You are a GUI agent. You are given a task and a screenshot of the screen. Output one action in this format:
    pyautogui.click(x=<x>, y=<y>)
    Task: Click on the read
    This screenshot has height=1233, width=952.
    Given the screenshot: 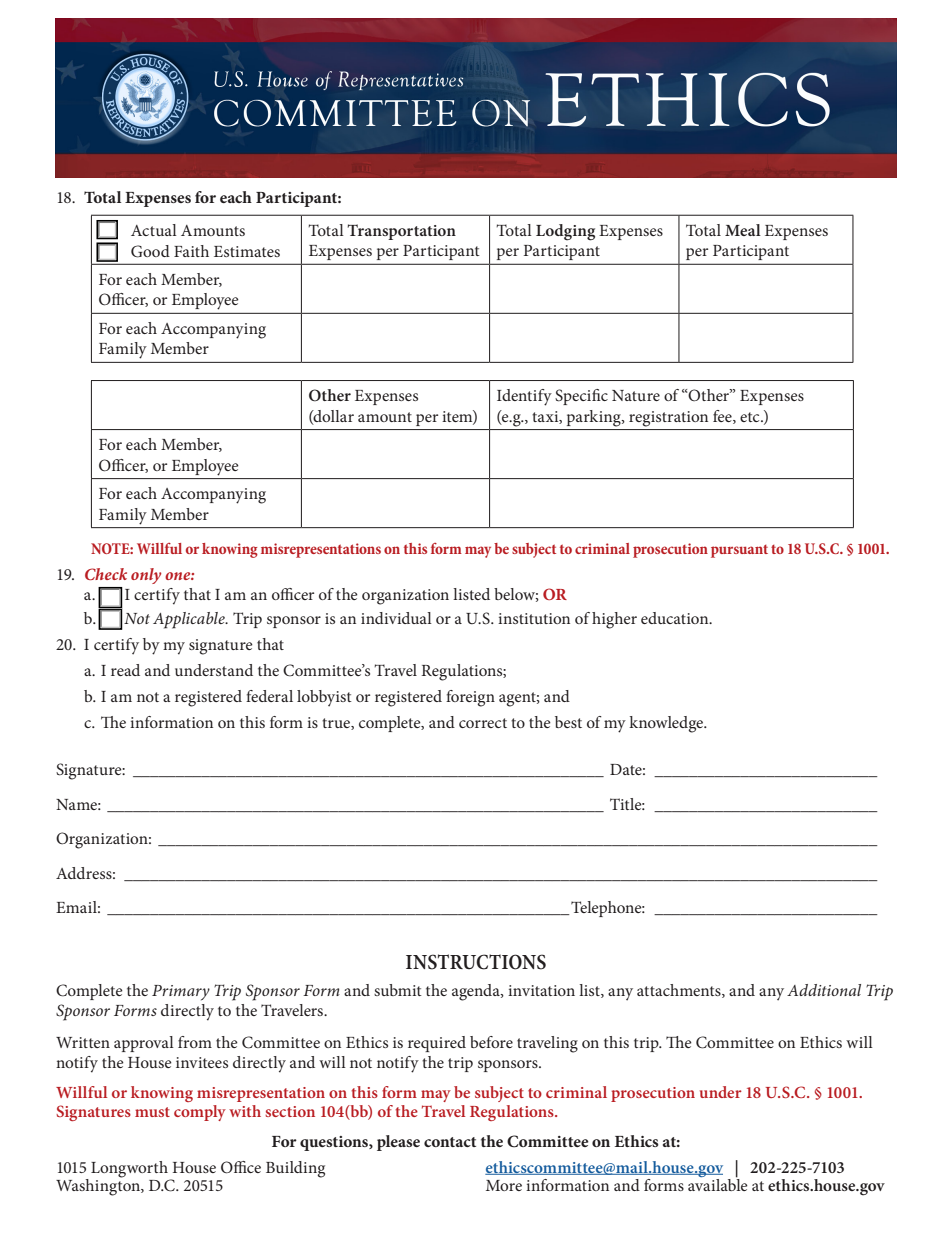 What is the action you would take?
    pyautogui.click(x=125, y=670)
